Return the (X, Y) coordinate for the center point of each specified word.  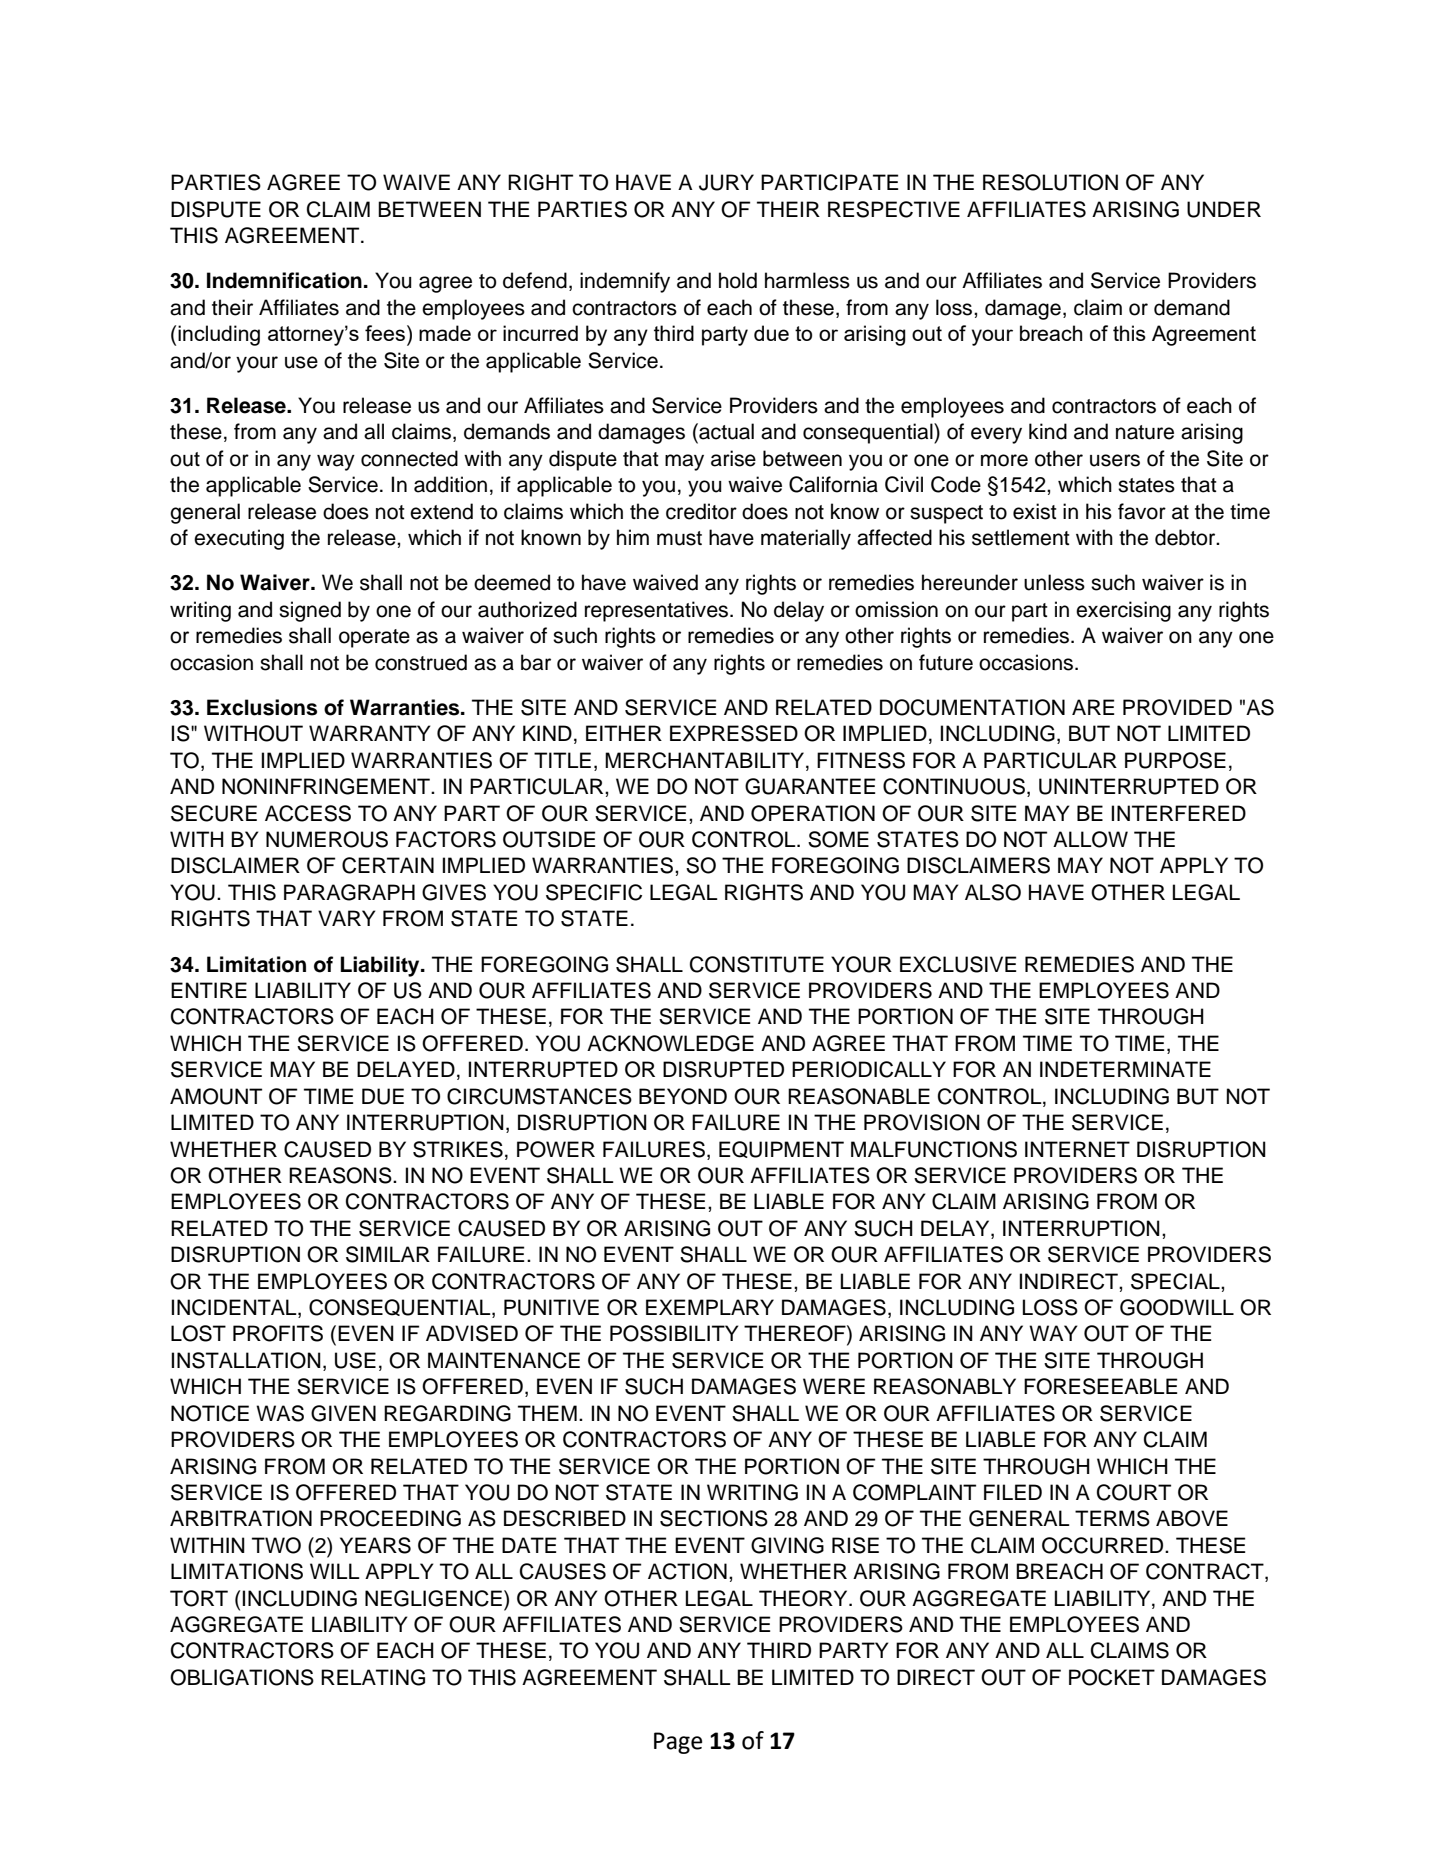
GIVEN (343, 1413)
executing (239, 539)
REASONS (341, 1175)
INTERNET (1077, 1149)
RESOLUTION (1050, 182)
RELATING (373, 1677)
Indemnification (284, 280)
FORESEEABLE (1101, 1386)
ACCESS (308, 813)
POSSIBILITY (674, 1333)
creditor (701, 511)
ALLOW (1090, 839)
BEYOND (683, 1096)
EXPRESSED (734, 733)
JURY (726, 182)
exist (1035, 511)
